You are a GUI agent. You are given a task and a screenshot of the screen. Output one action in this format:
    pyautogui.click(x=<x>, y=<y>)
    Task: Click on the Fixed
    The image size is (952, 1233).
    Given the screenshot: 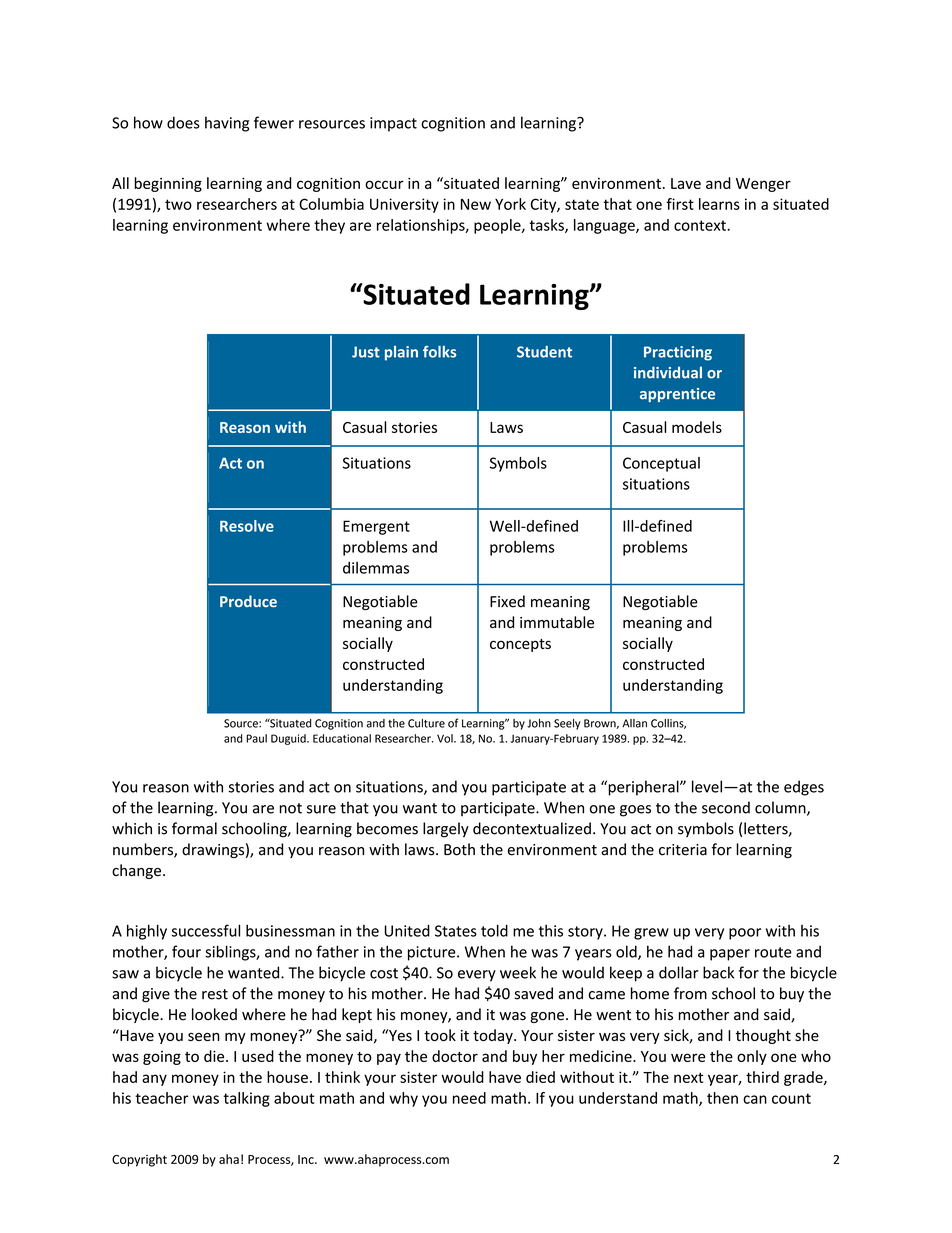 What is the action you would take?
    pyautogui.click(x=507, y=601)
